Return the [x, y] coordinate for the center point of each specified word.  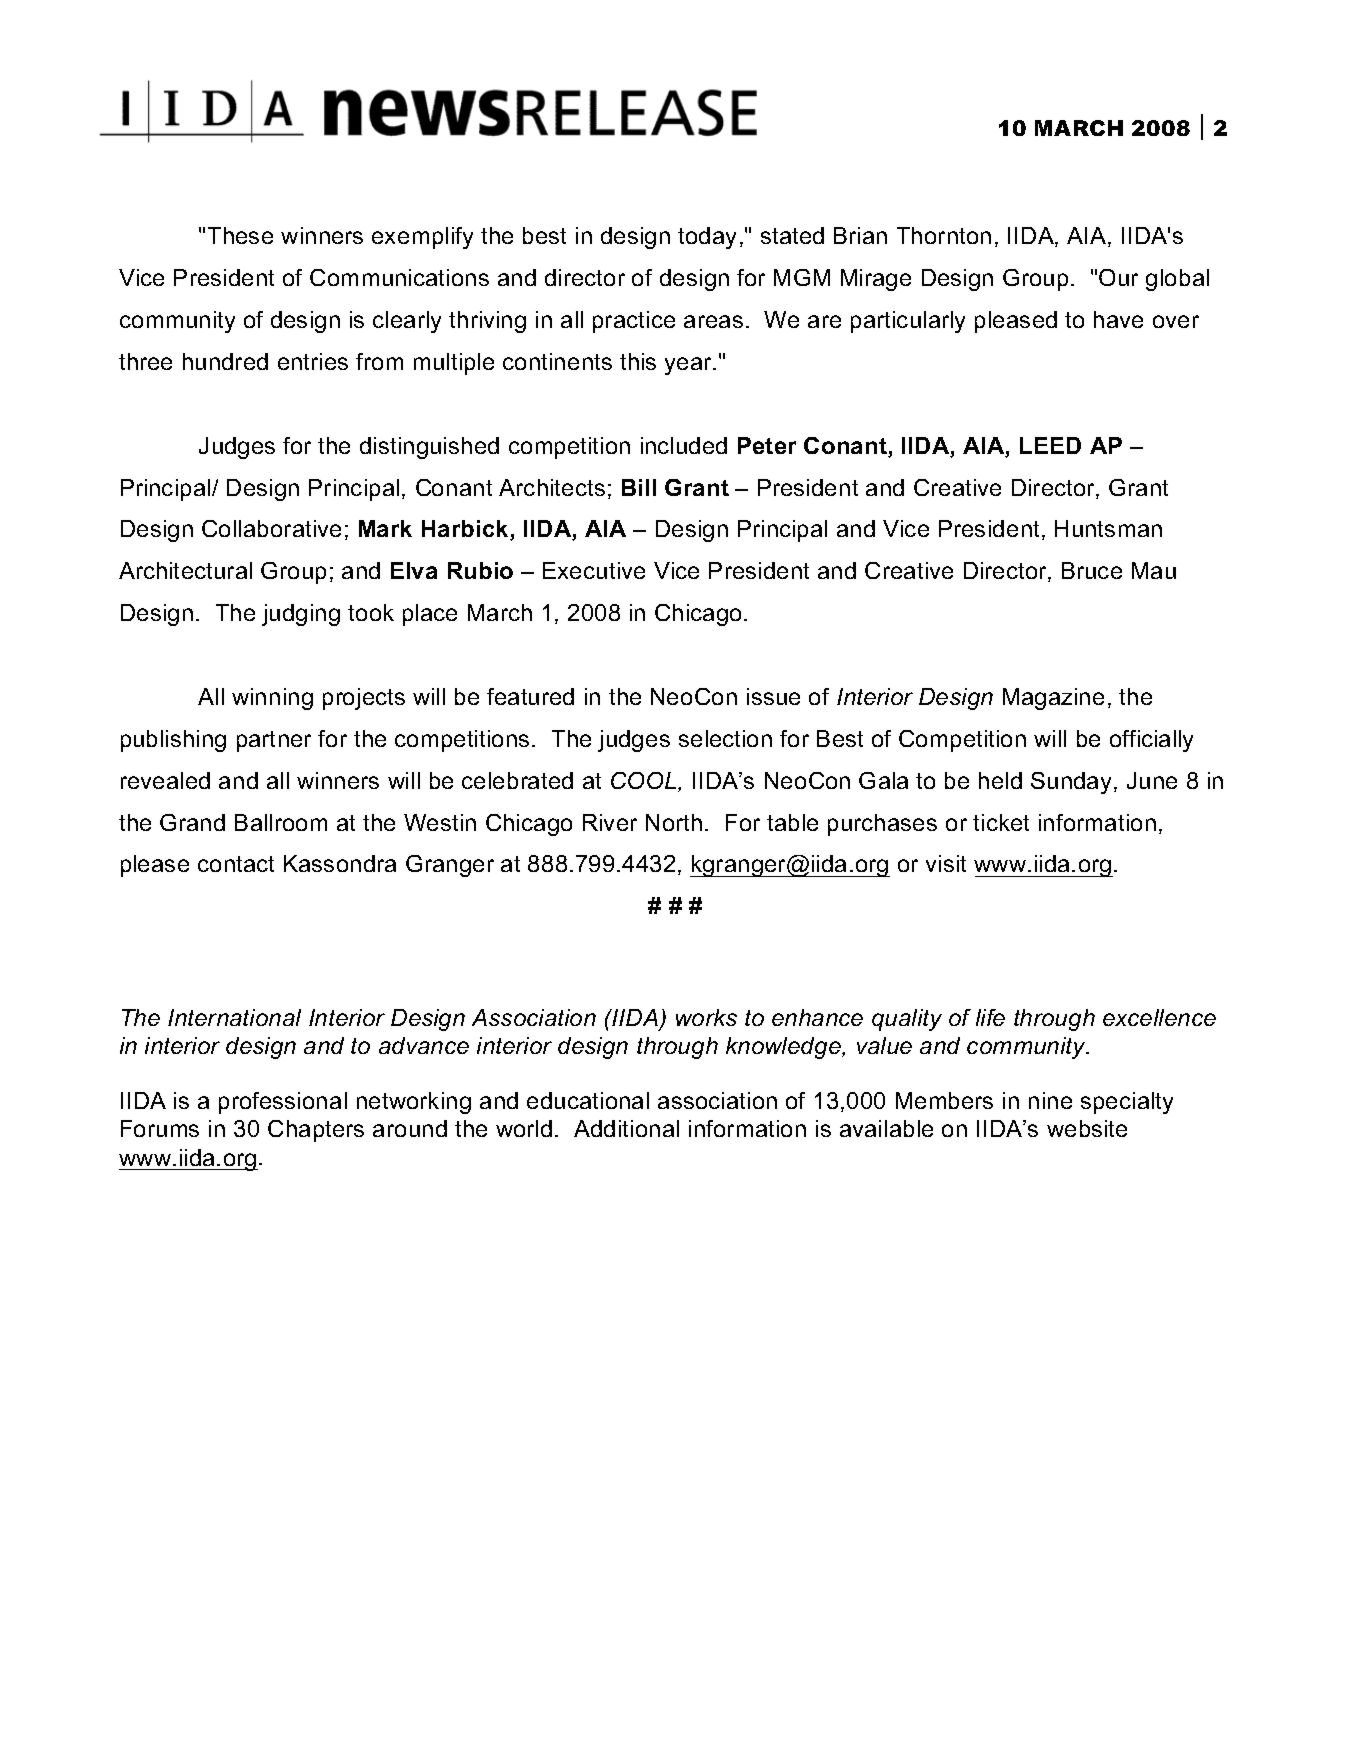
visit [946, 863]
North [674, 822]
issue [773, 696]
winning [272, 699]
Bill [639, 487]
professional [283, 1103]
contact [236, 864]
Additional [626, 1128]
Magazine [1053, 699]
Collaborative [271, 528]
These [240, 235]
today [707, 238]
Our [1118, 277]
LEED [1050, 445]
